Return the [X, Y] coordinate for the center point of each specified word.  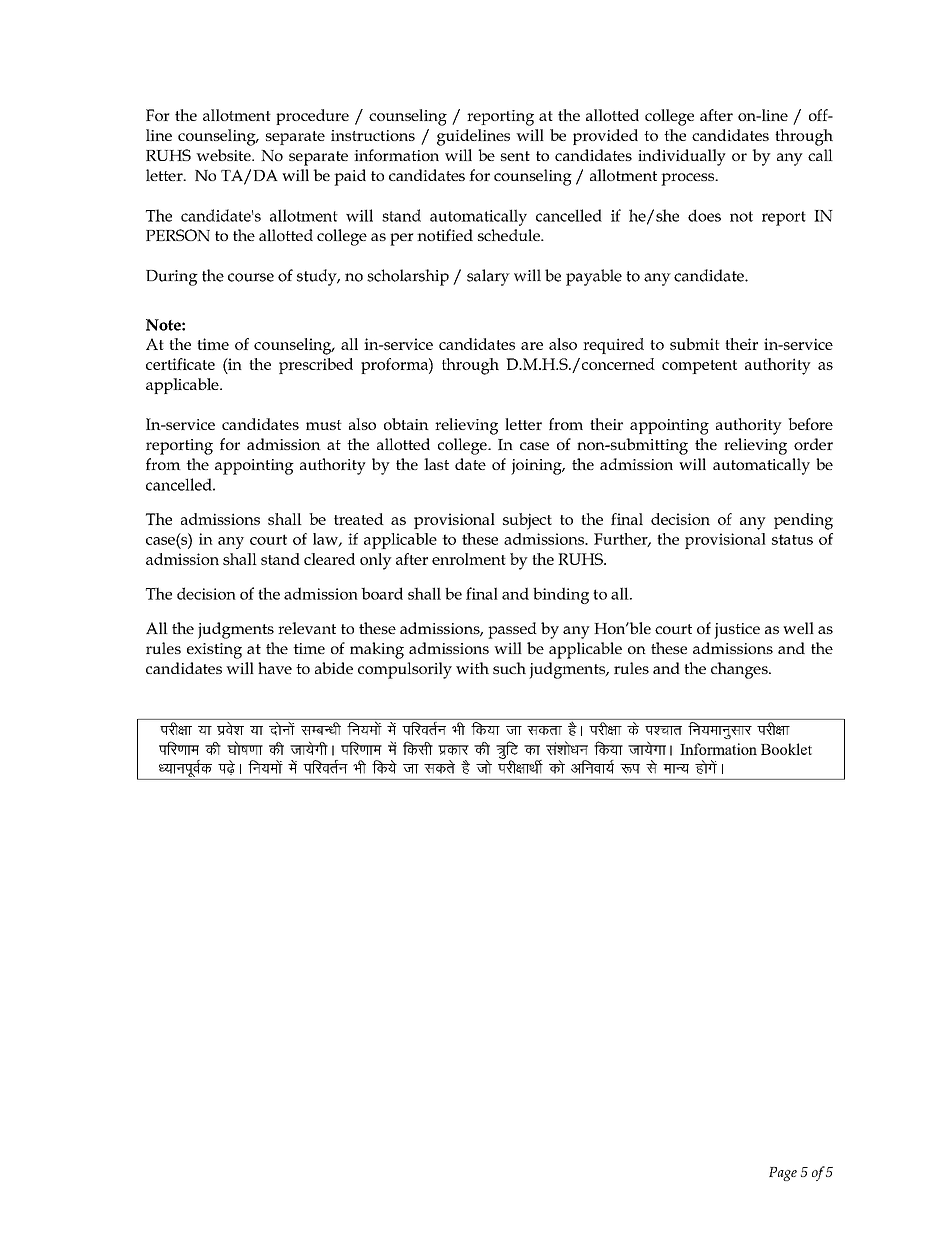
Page [783, 1174]
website [224, 155]
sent [515, 156]
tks [484, 767]
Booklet [786, 749]
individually [682, 157]
